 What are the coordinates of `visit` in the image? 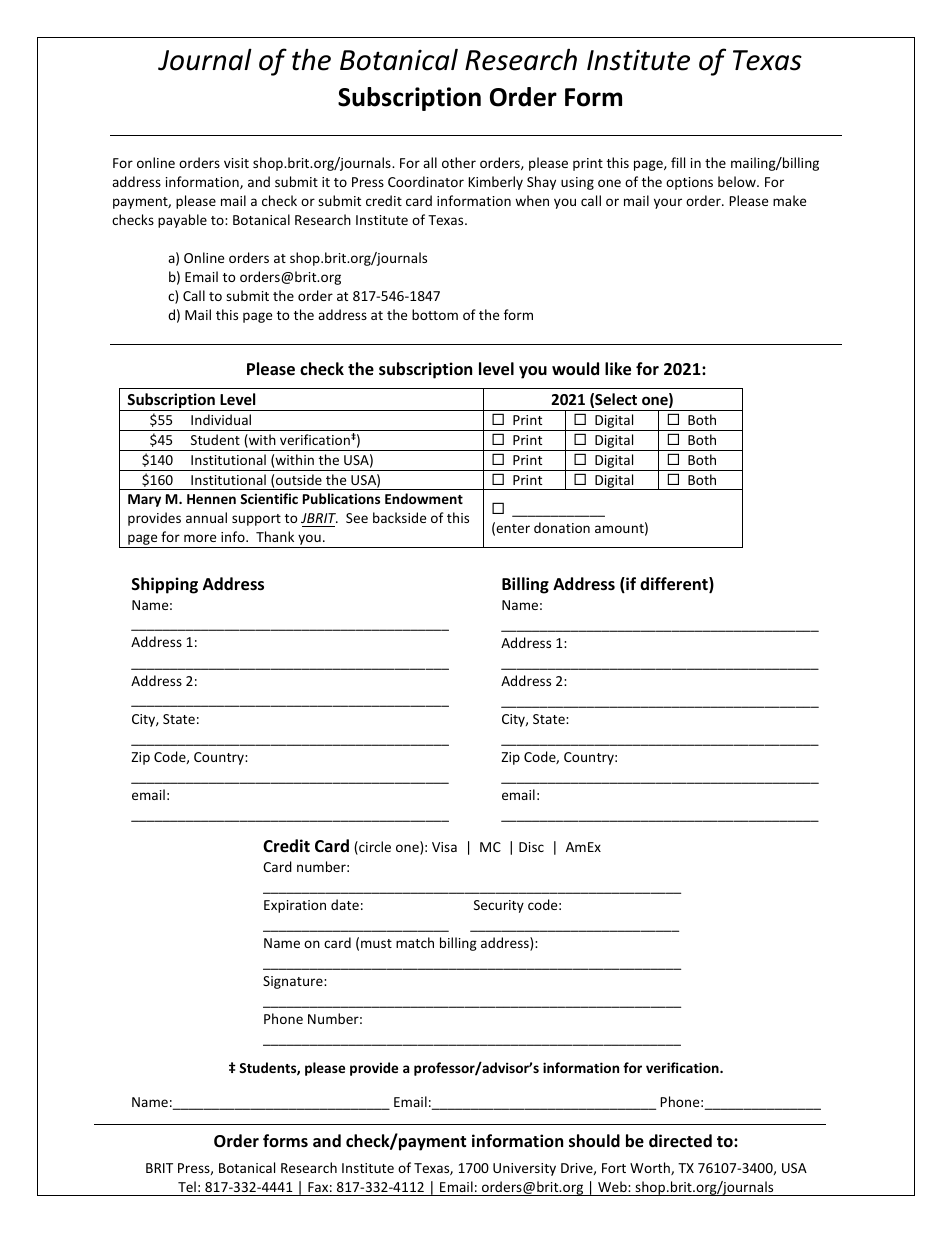 It's located at (236, 163).
